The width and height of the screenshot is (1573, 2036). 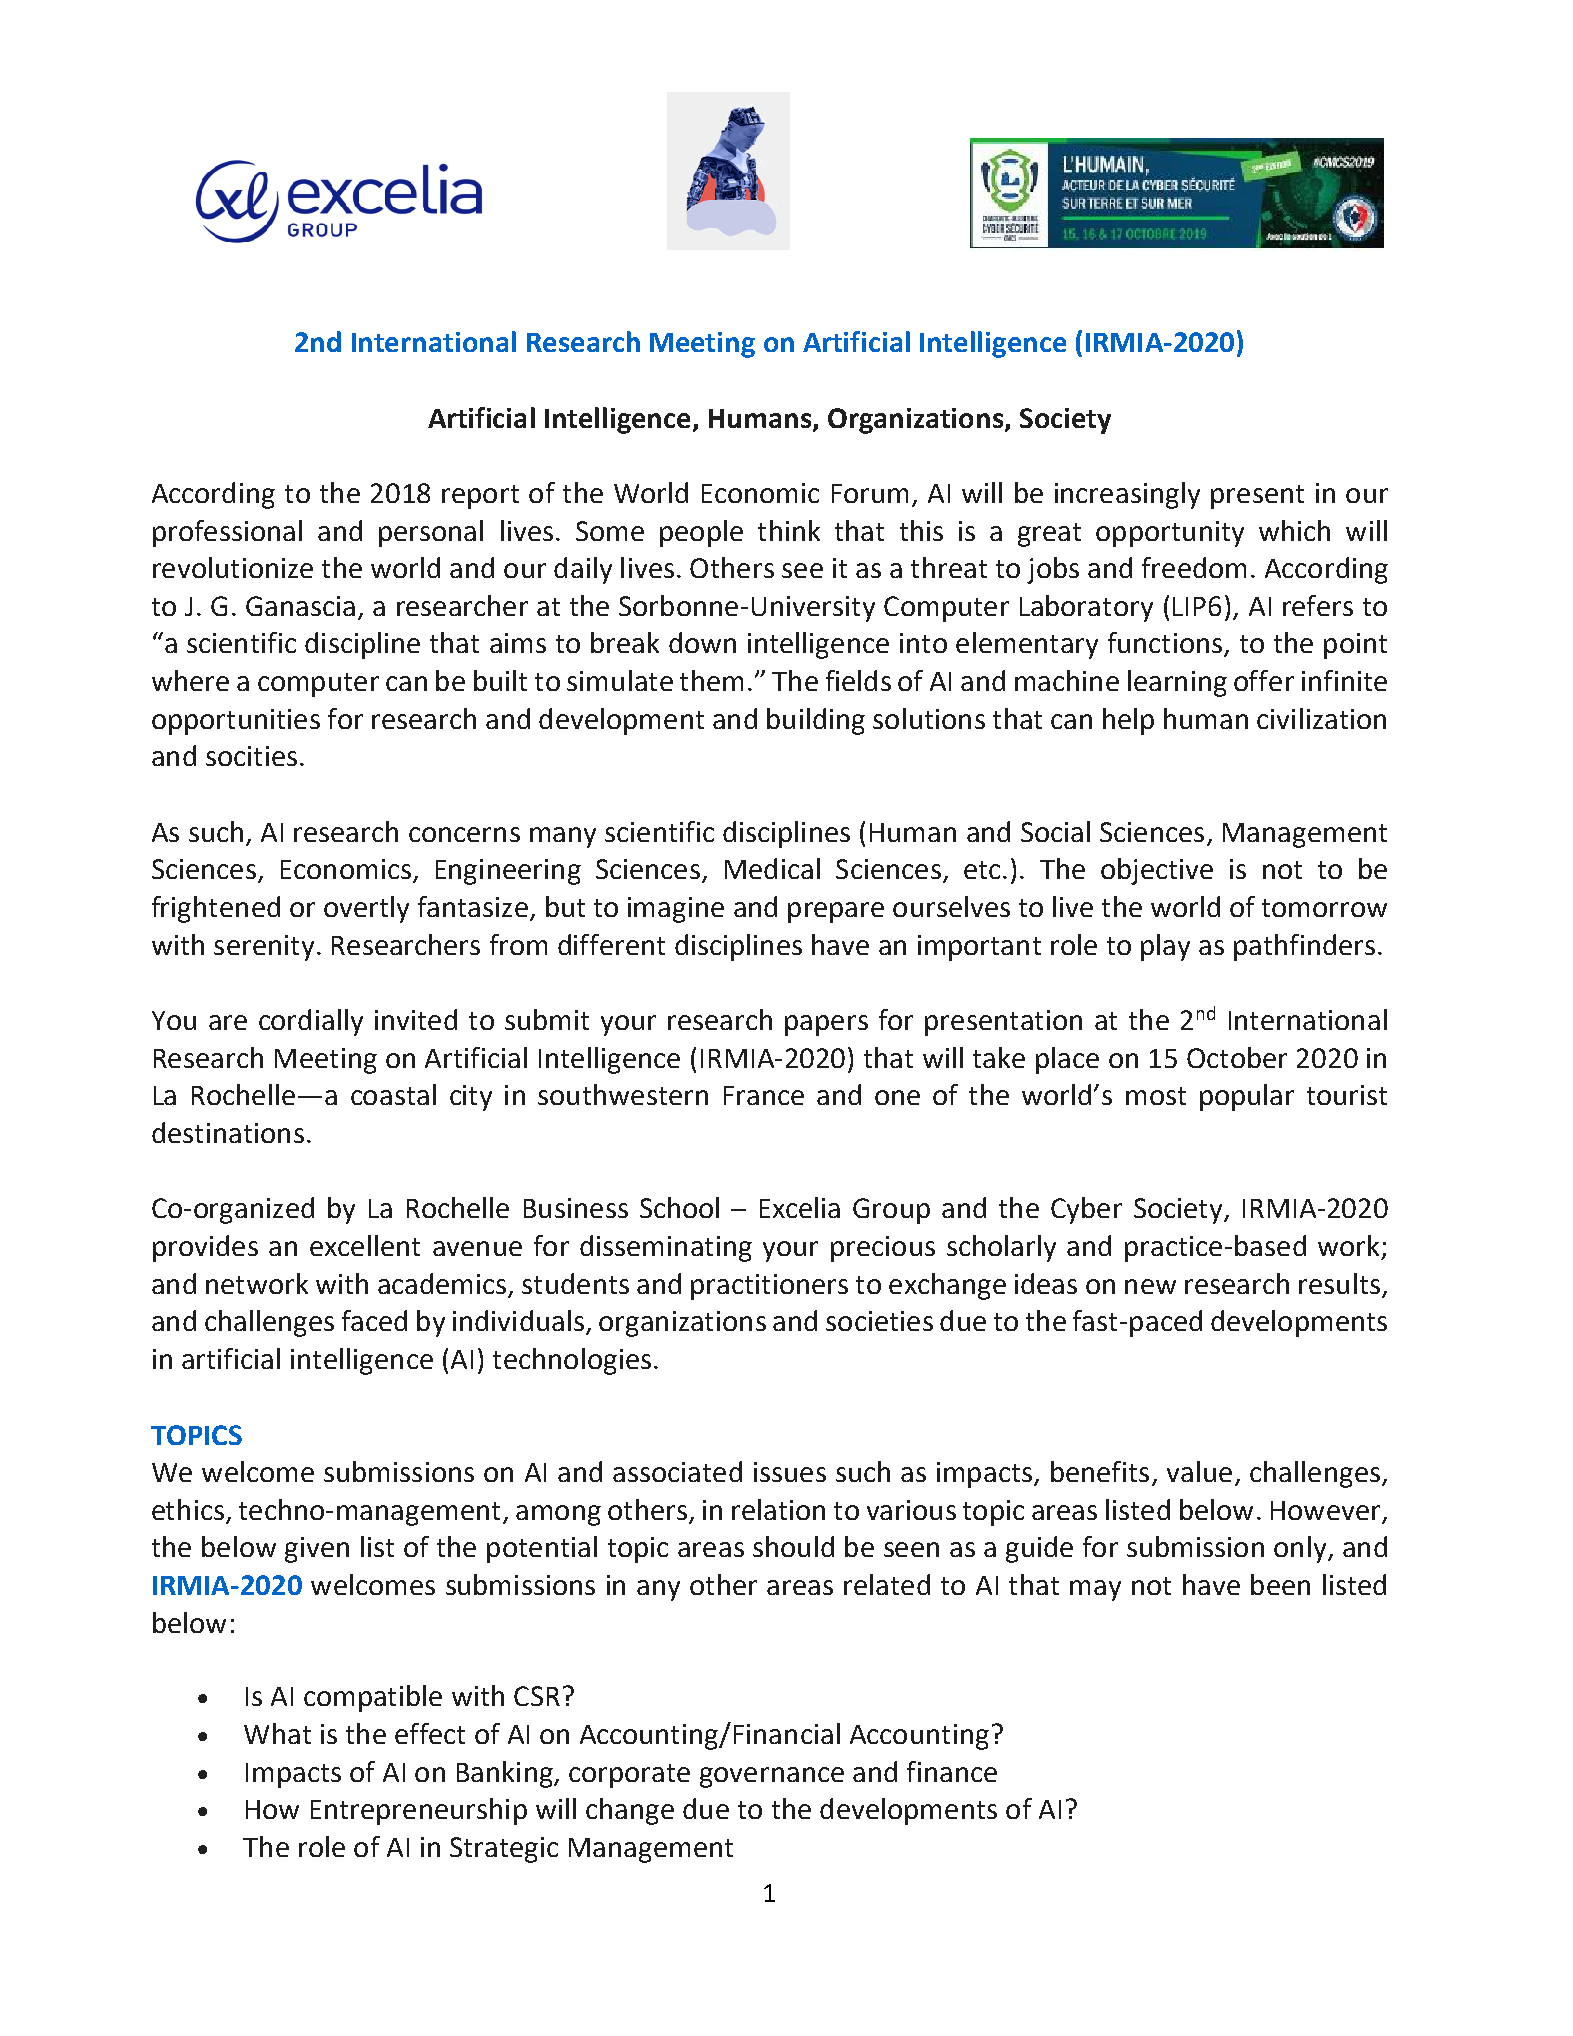 What do you see at coordinates (1247, 1097) in the screenshot?
I see `popular` at bounding box center [1247, 1097].
